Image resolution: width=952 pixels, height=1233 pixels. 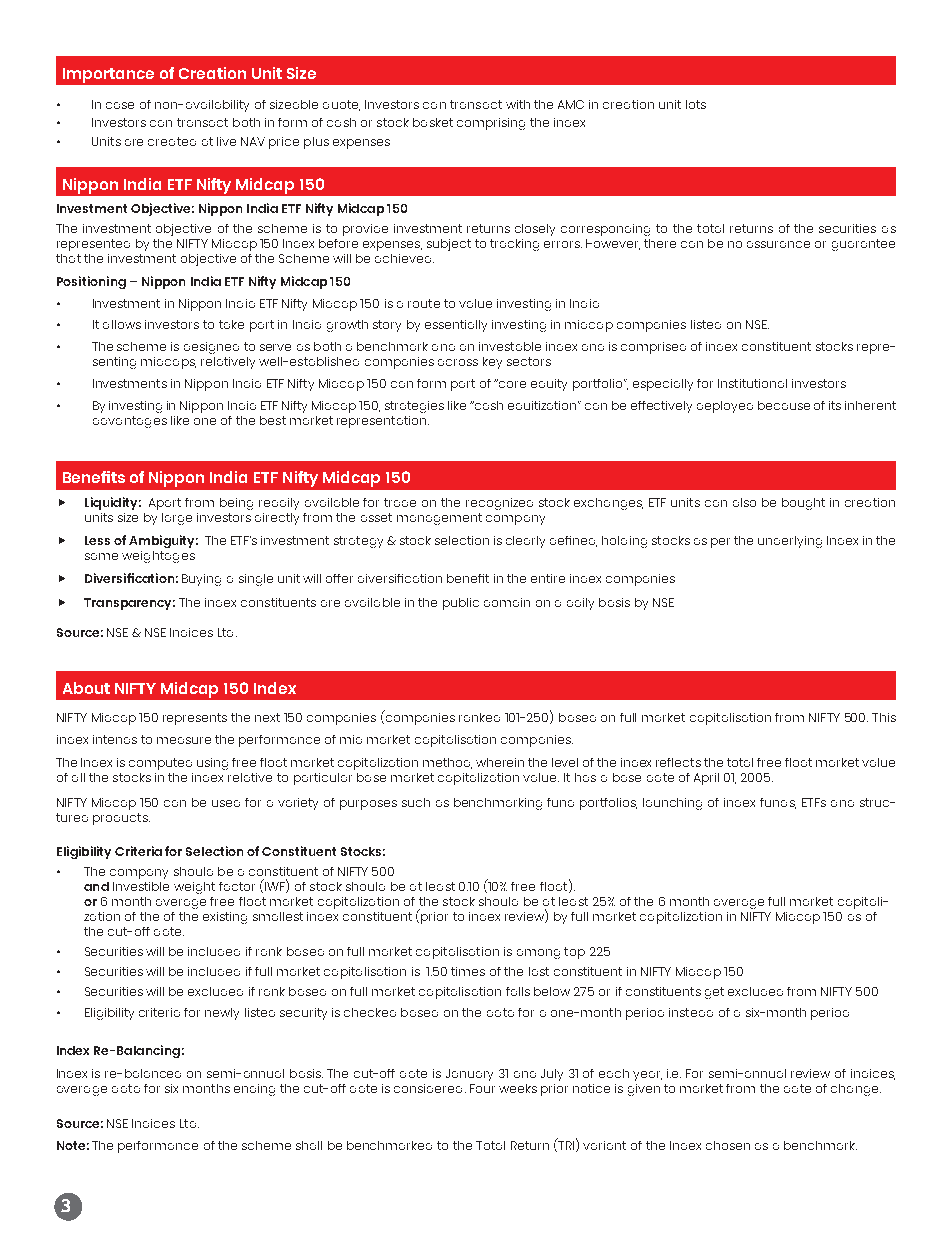 I want to click on launching, so click(x=672, y=804).
